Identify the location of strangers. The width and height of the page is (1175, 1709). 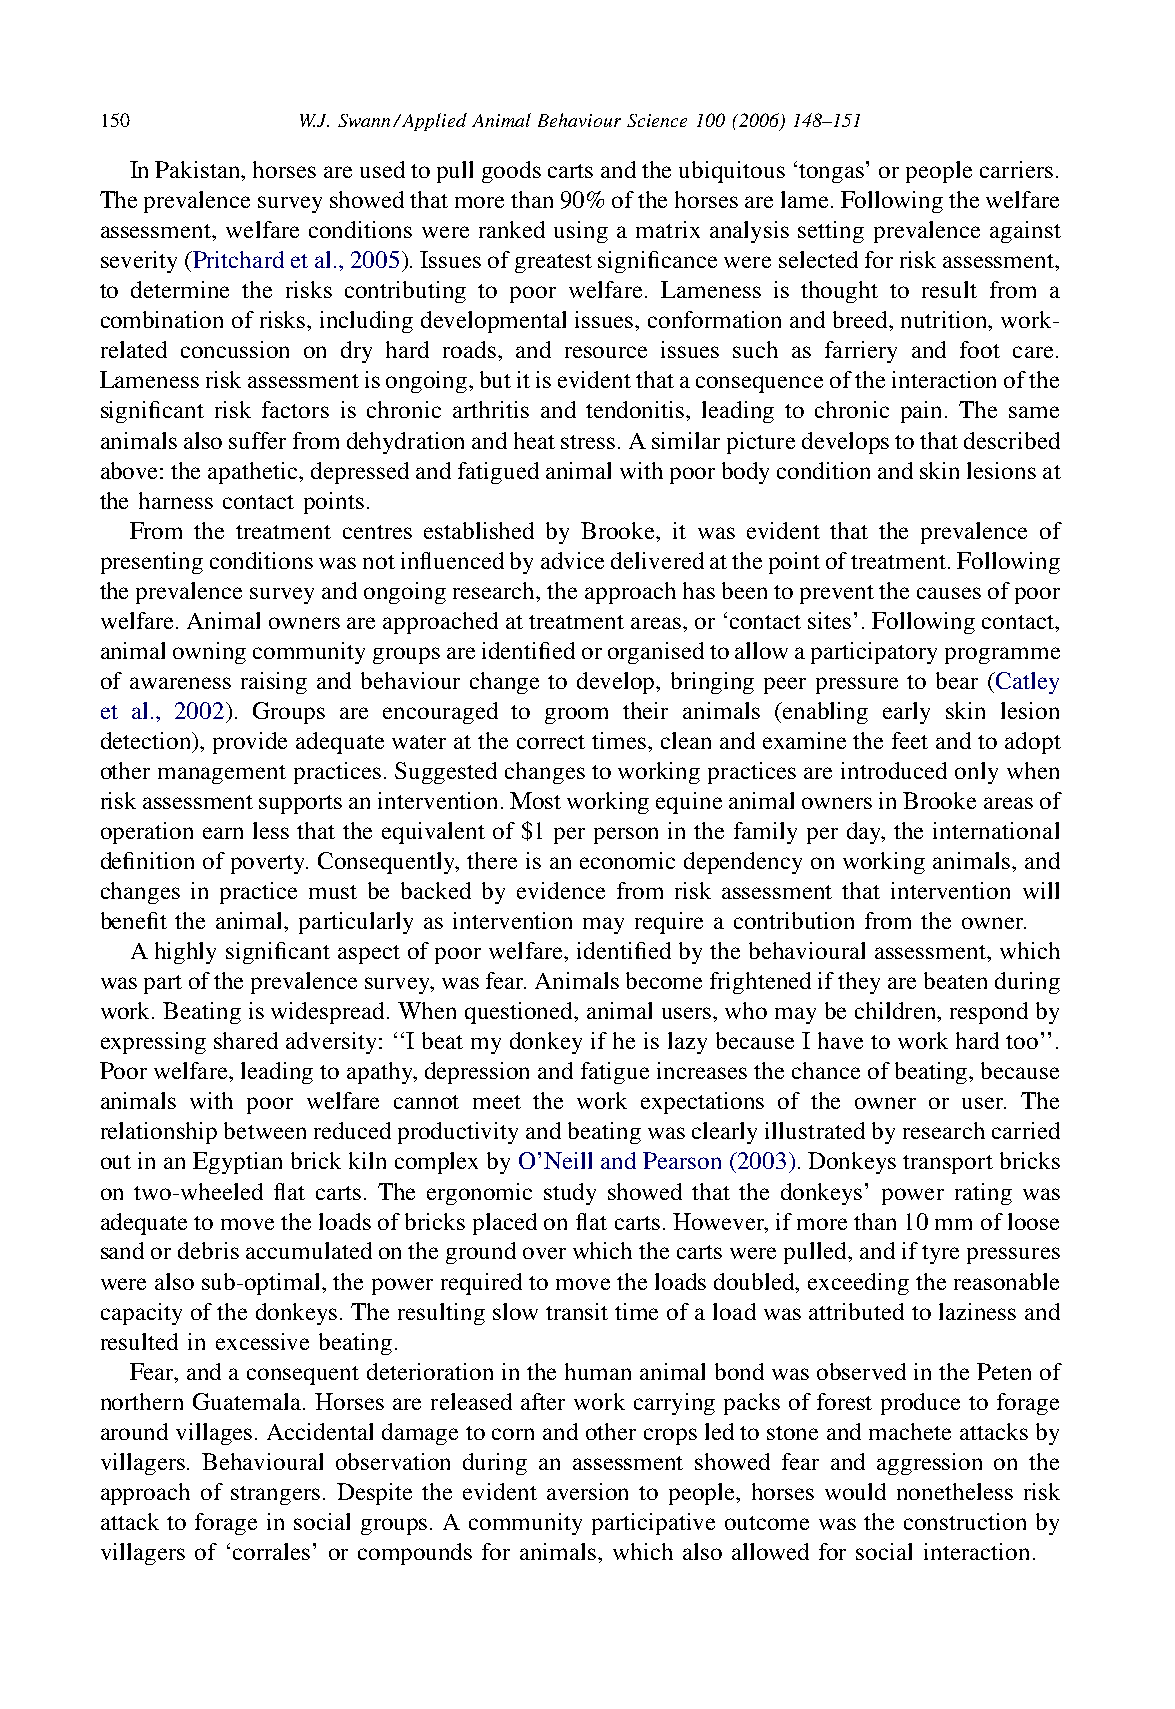
(275, 1495).
